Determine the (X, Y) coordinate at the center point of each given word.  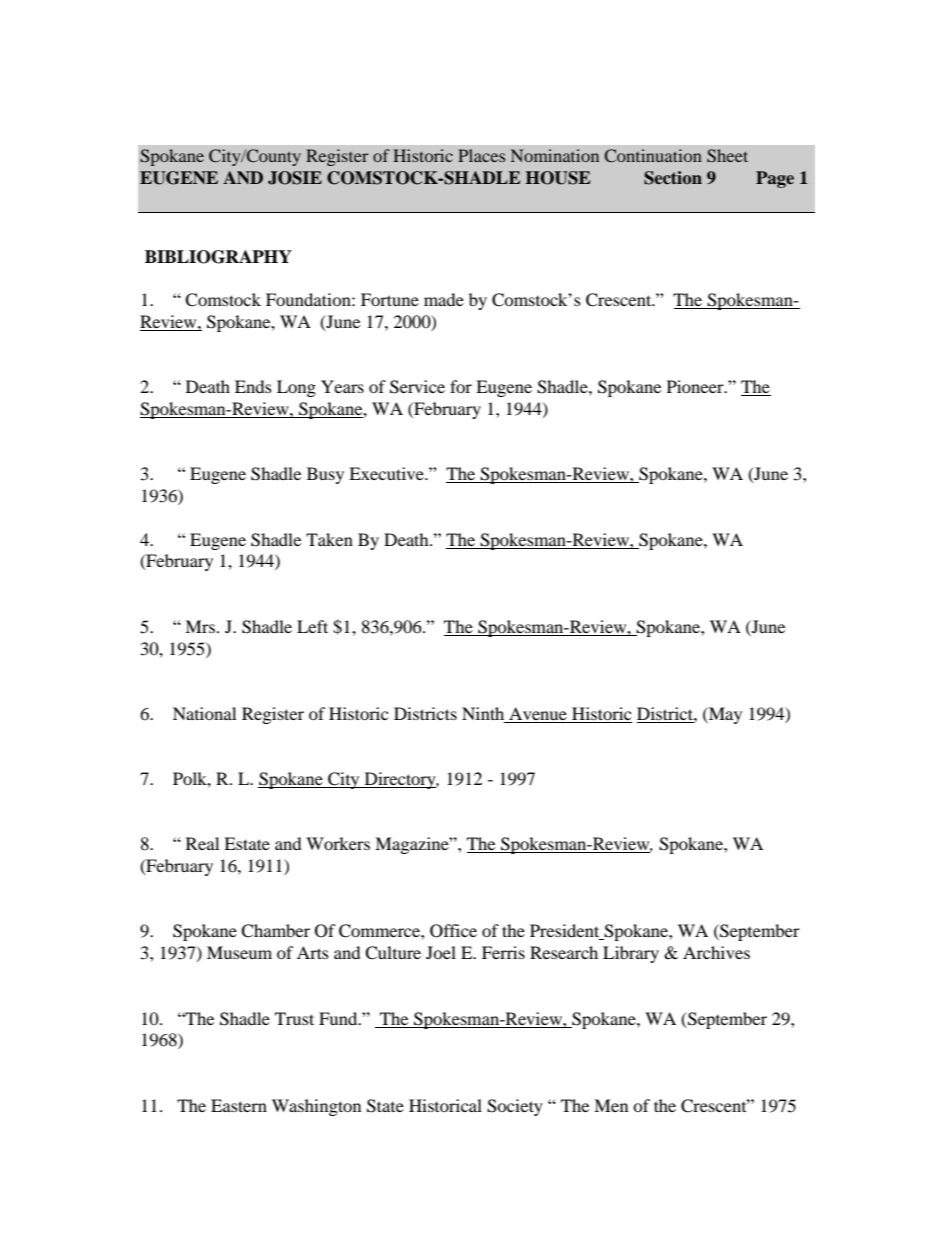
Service (417, 387)
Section (673, 178)
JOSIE (295, 178)
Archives (716, 952)
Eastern (239, 1105)
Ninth (483, 713)
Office (453, 931)
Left (312, 626)
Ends (253, 386)
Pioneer (696, 386)
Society (515, 1107)
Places (481, 155)
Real (202, 843)
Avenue (538, 715)
